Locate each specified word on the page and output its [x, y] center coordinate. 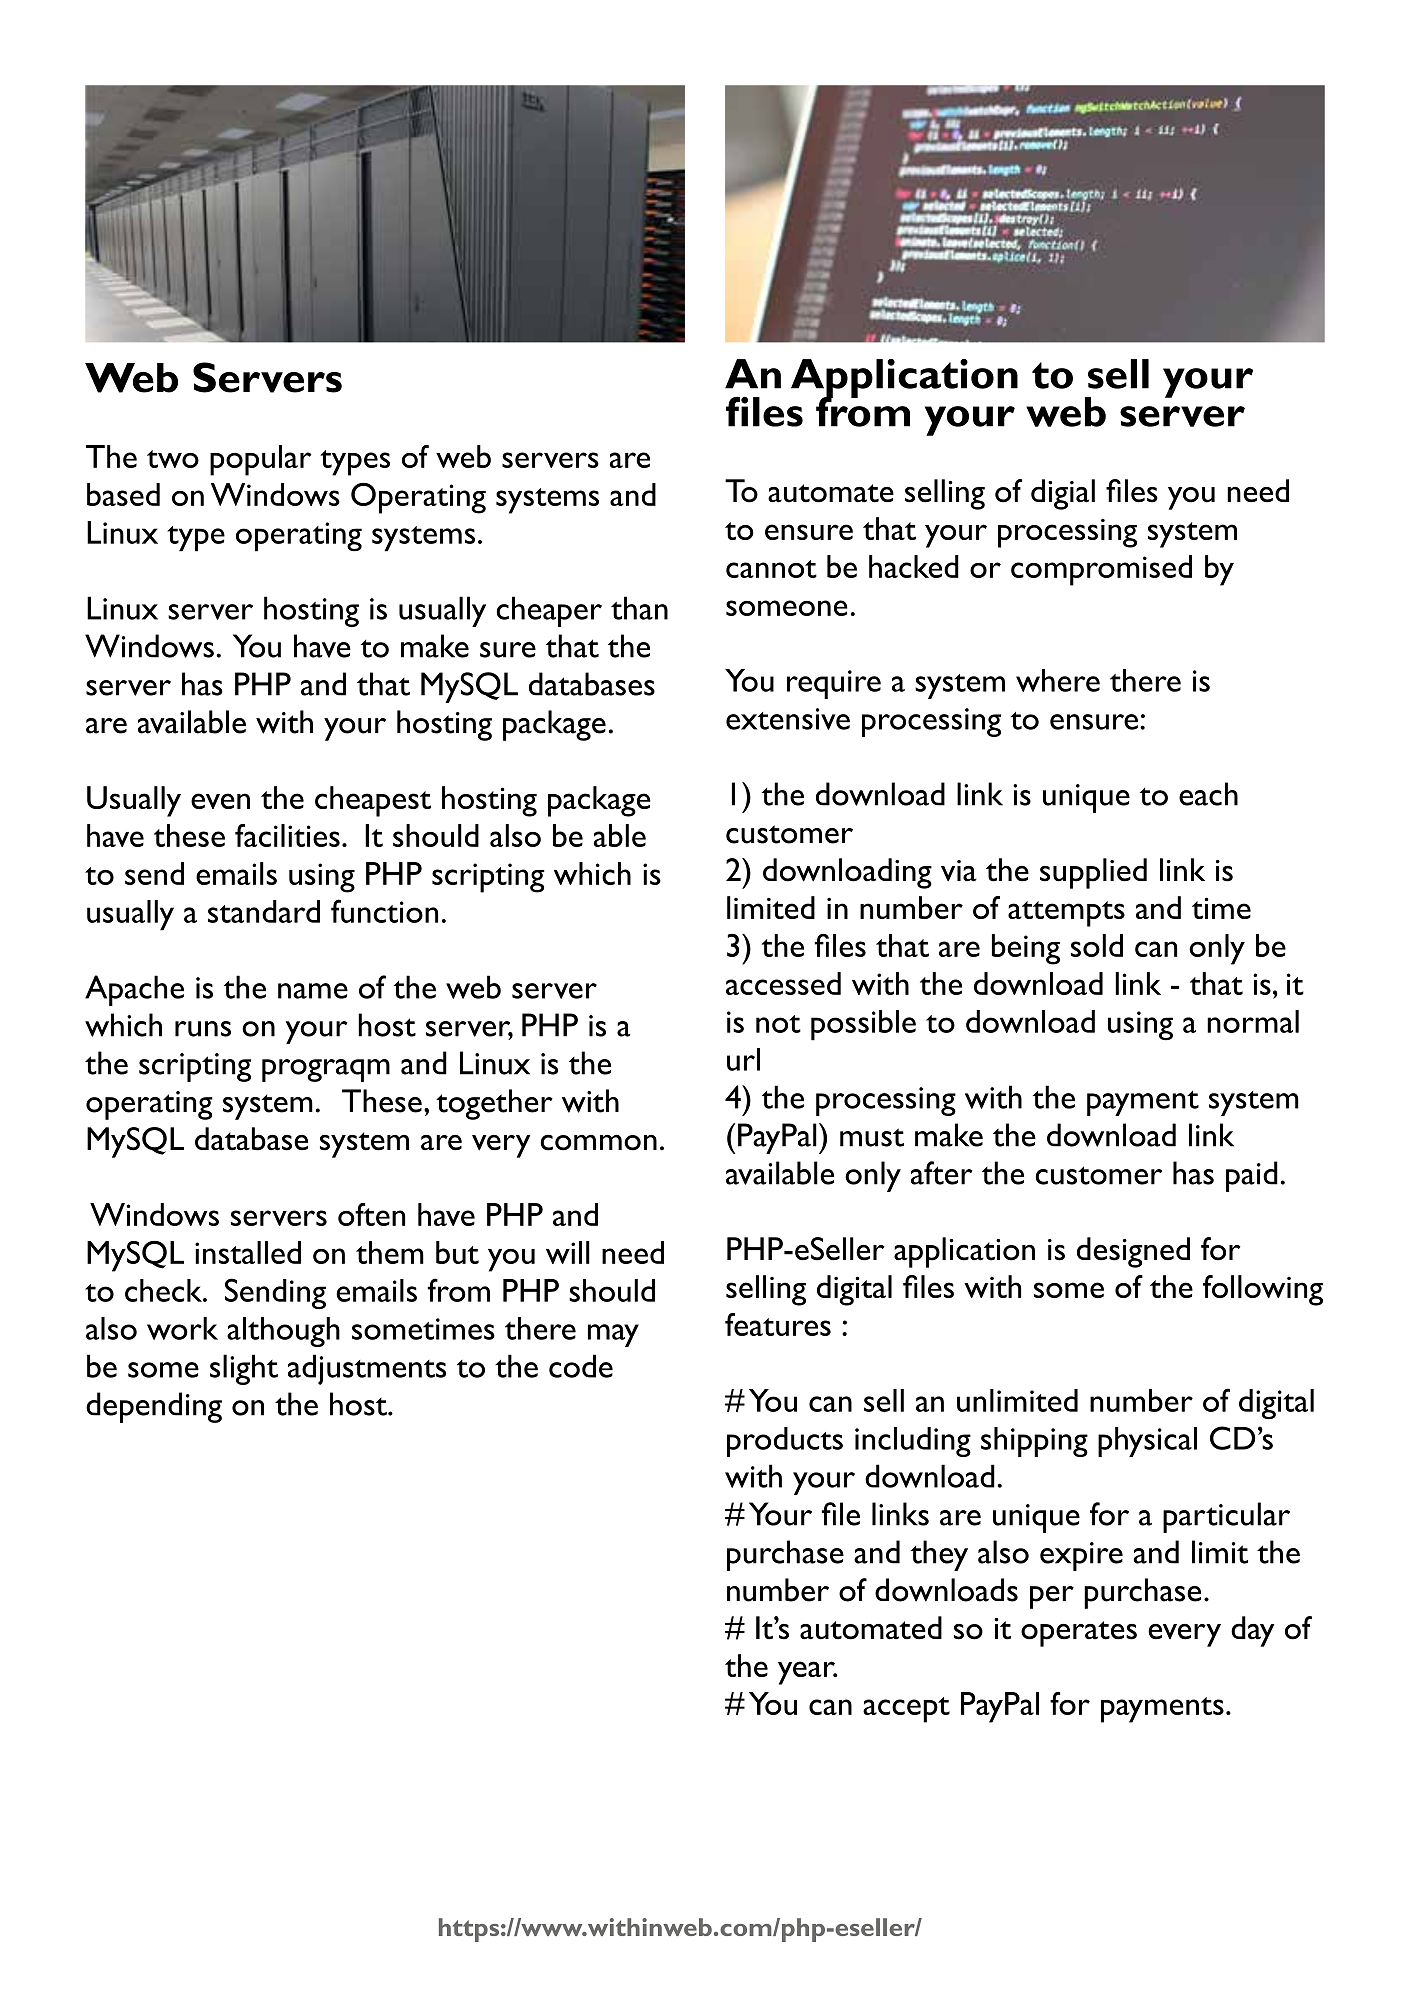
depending [154, 1407]
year [807, 1673]
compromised [1101, 570]
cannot [771, 569]
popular [261, 460]
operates [1079, 1634]
